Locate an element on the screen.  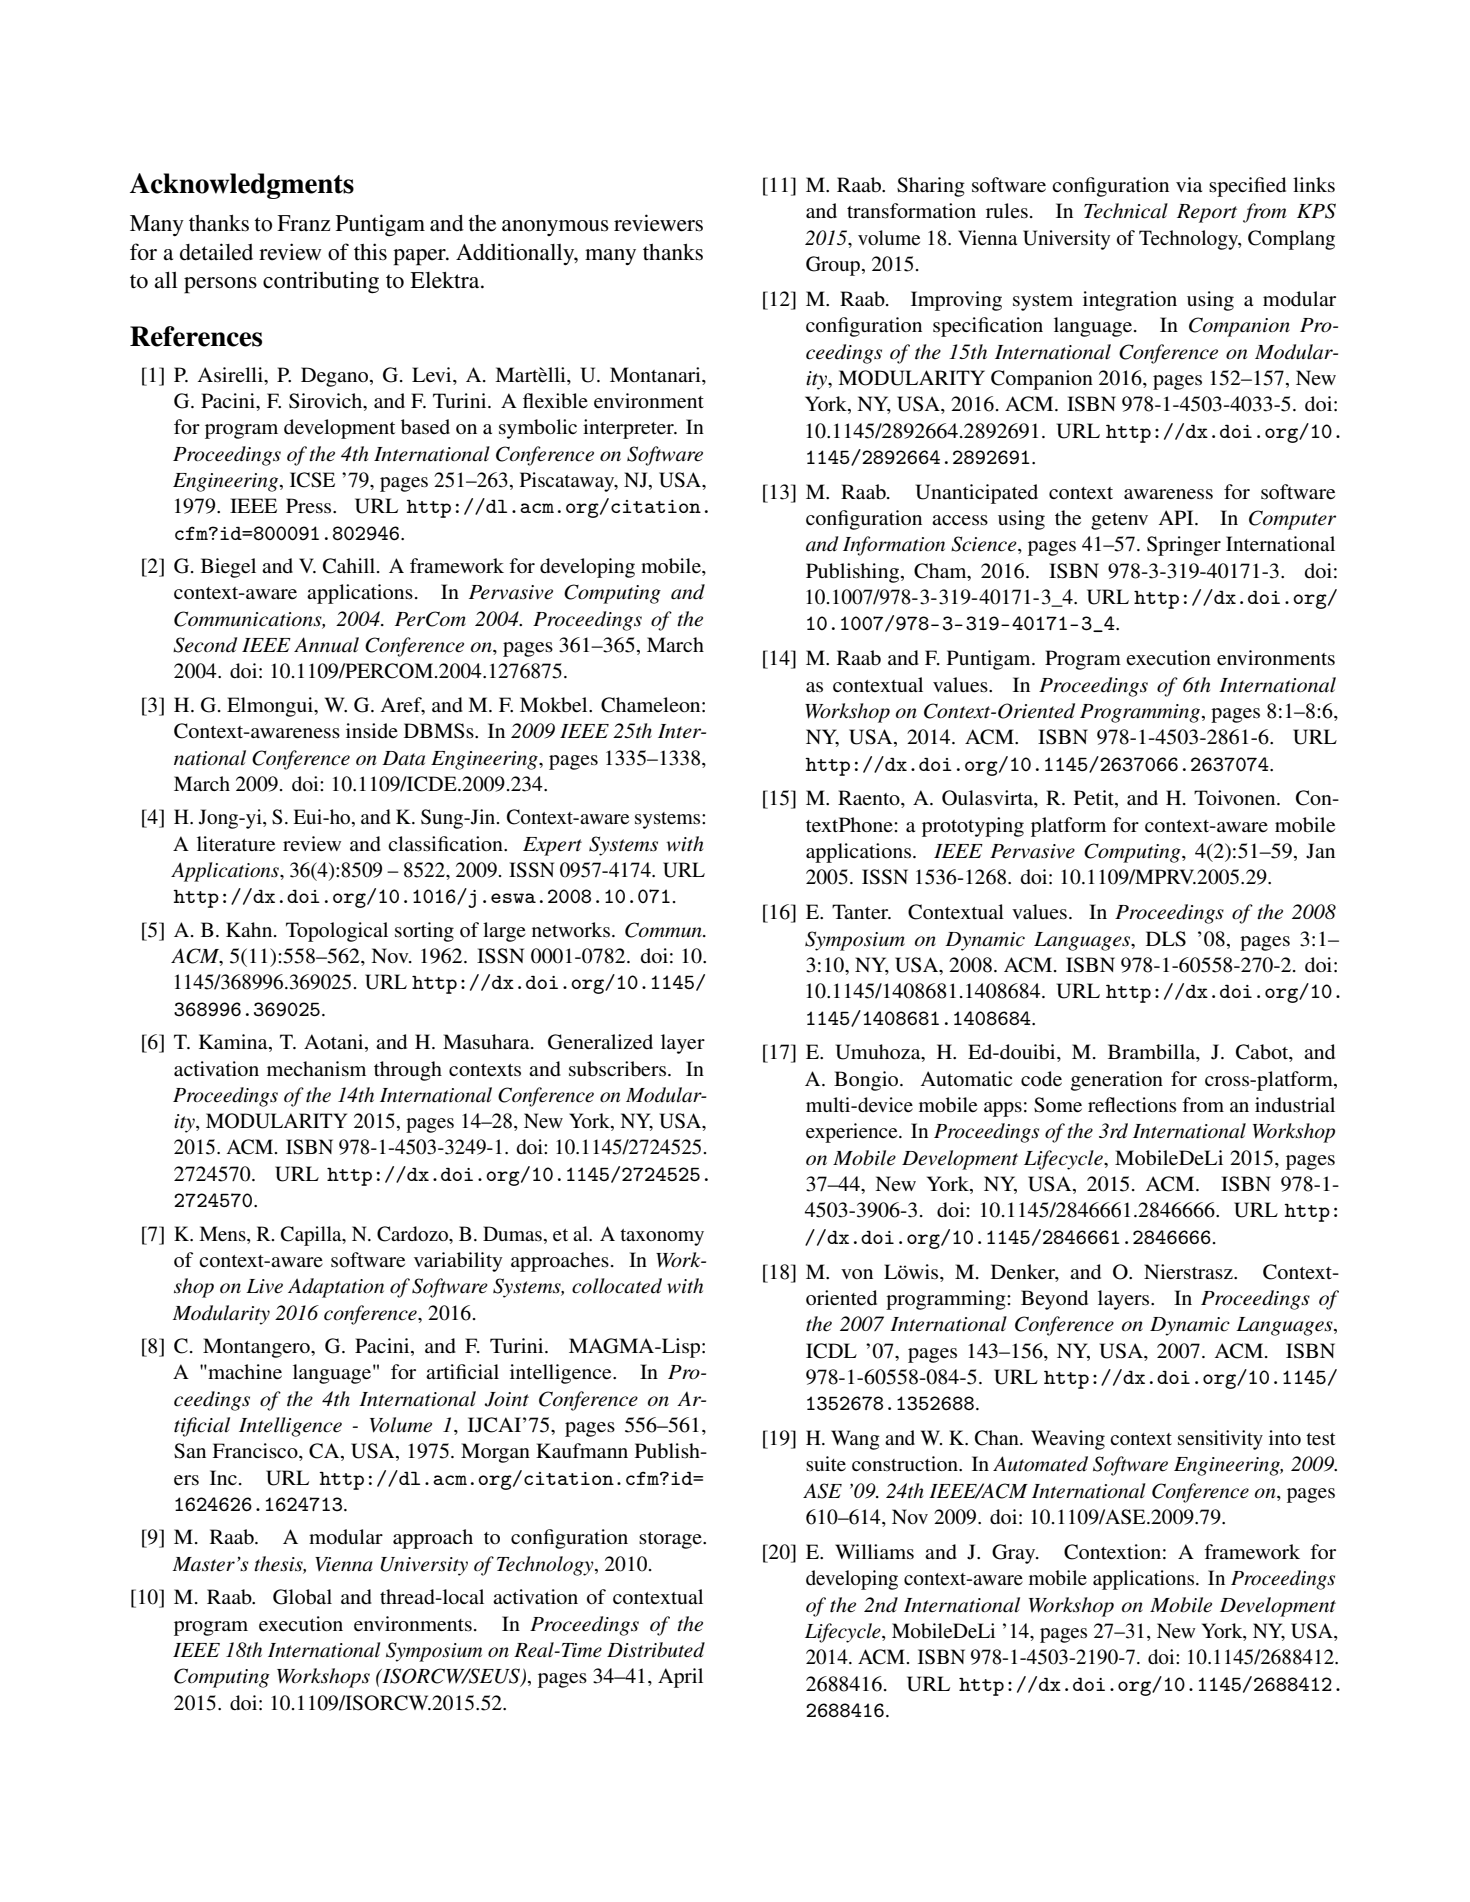
experience is located at coordinates (853, 1133).
